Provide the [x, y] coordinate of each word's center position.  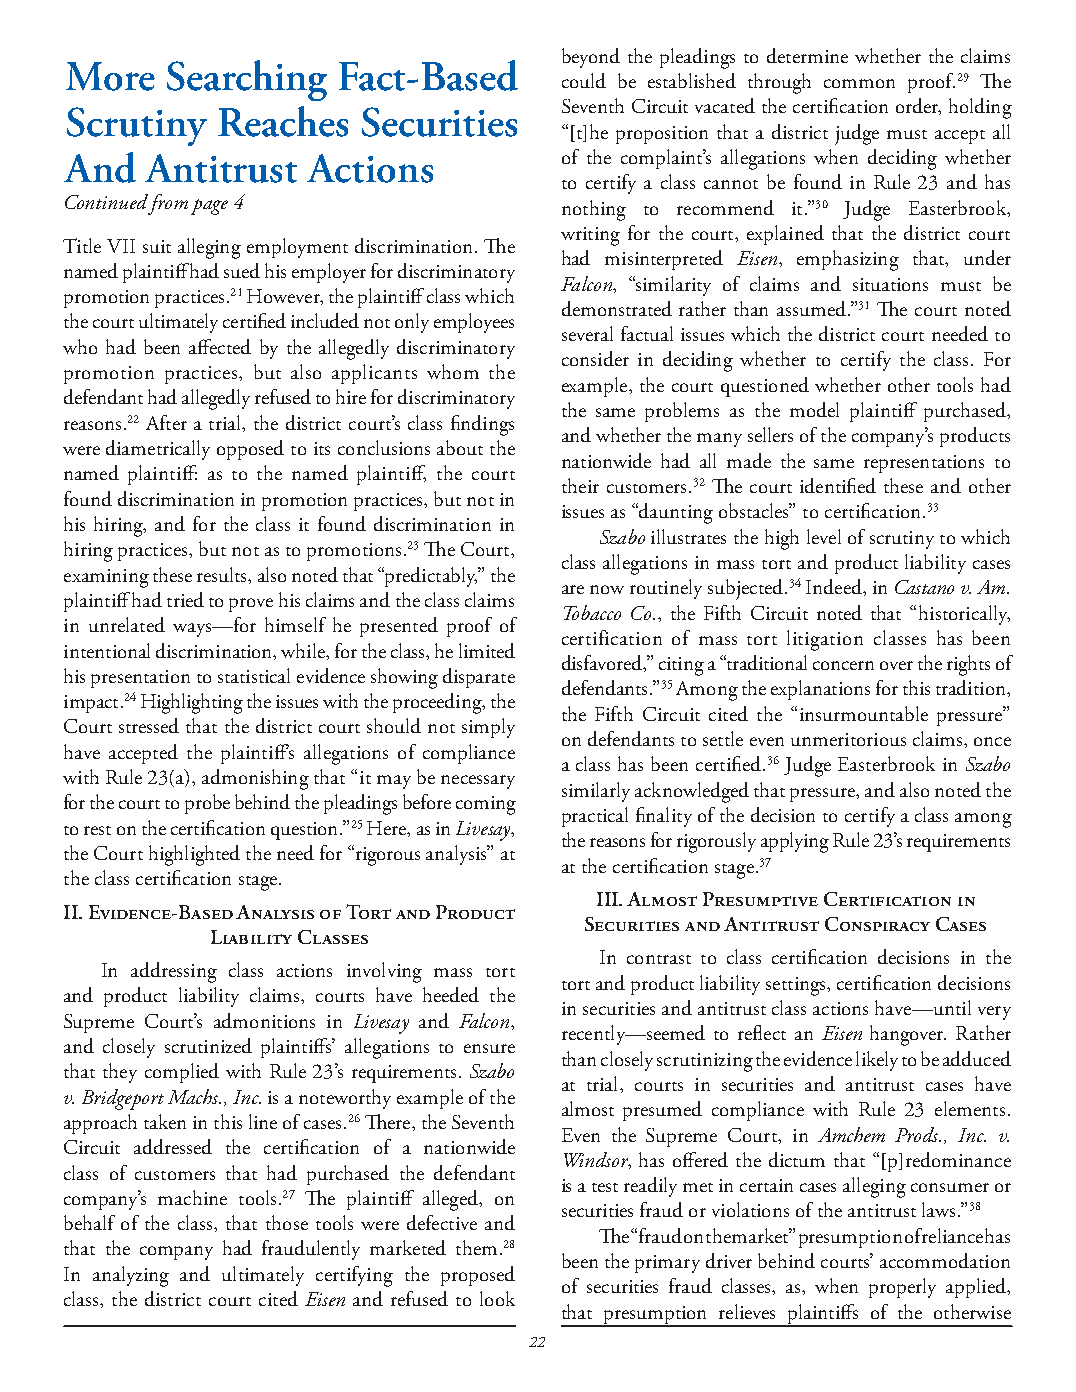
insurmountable [864, 713]
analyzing [131, 1276]
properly [902, 1288]
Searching [247, 80]
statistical [254, 675]
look [497, 1298]
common [859, 83]
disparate [479, 678]
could [584, 80]
